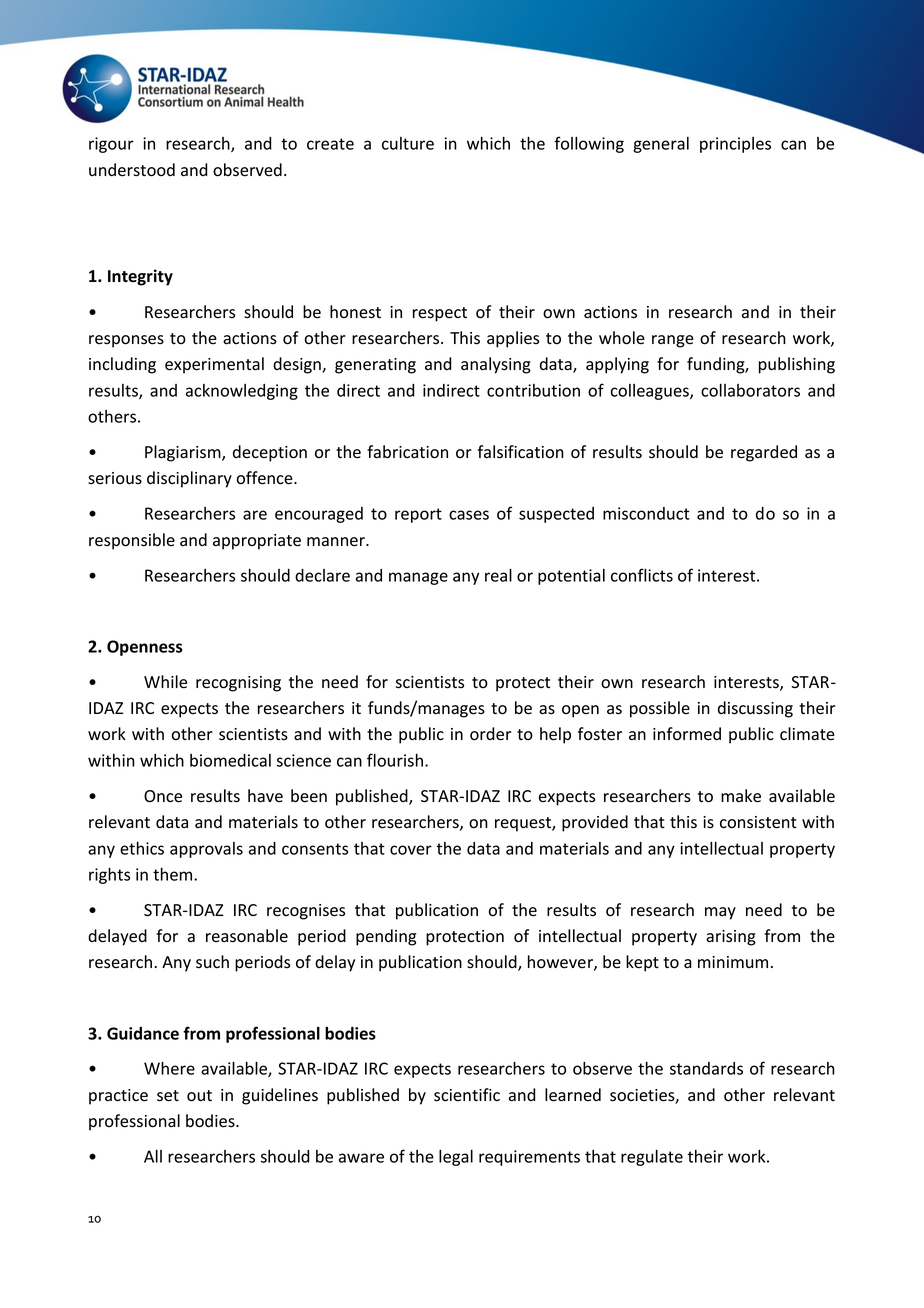 The height and width of the screenshot is (1308, 924). I want to click on may, so click(720, 913).
